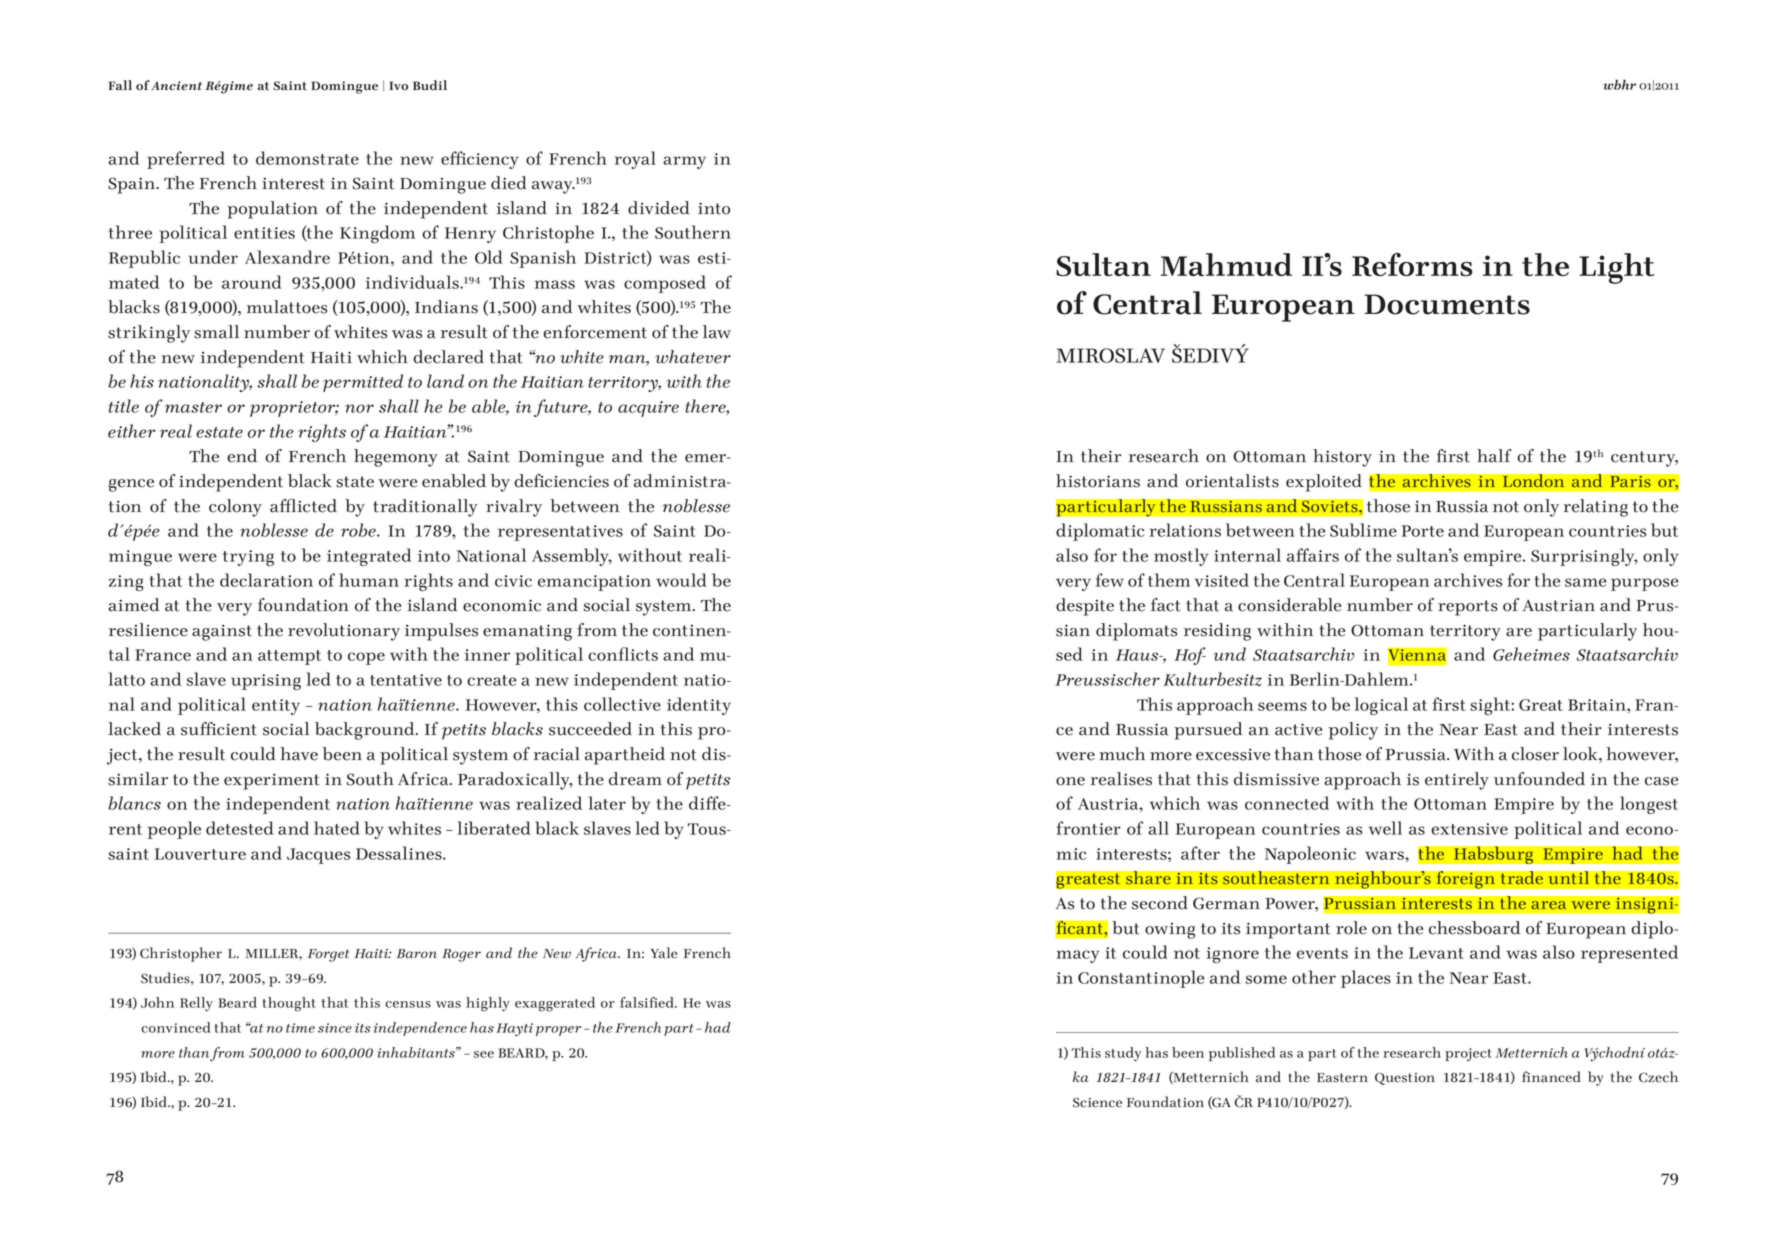 The height and width of the screenshot is (1245, 1787). What do you see at coordinates (1494, 456) in the screenshot?
I see `half` at bounding box center [1494, 456].
